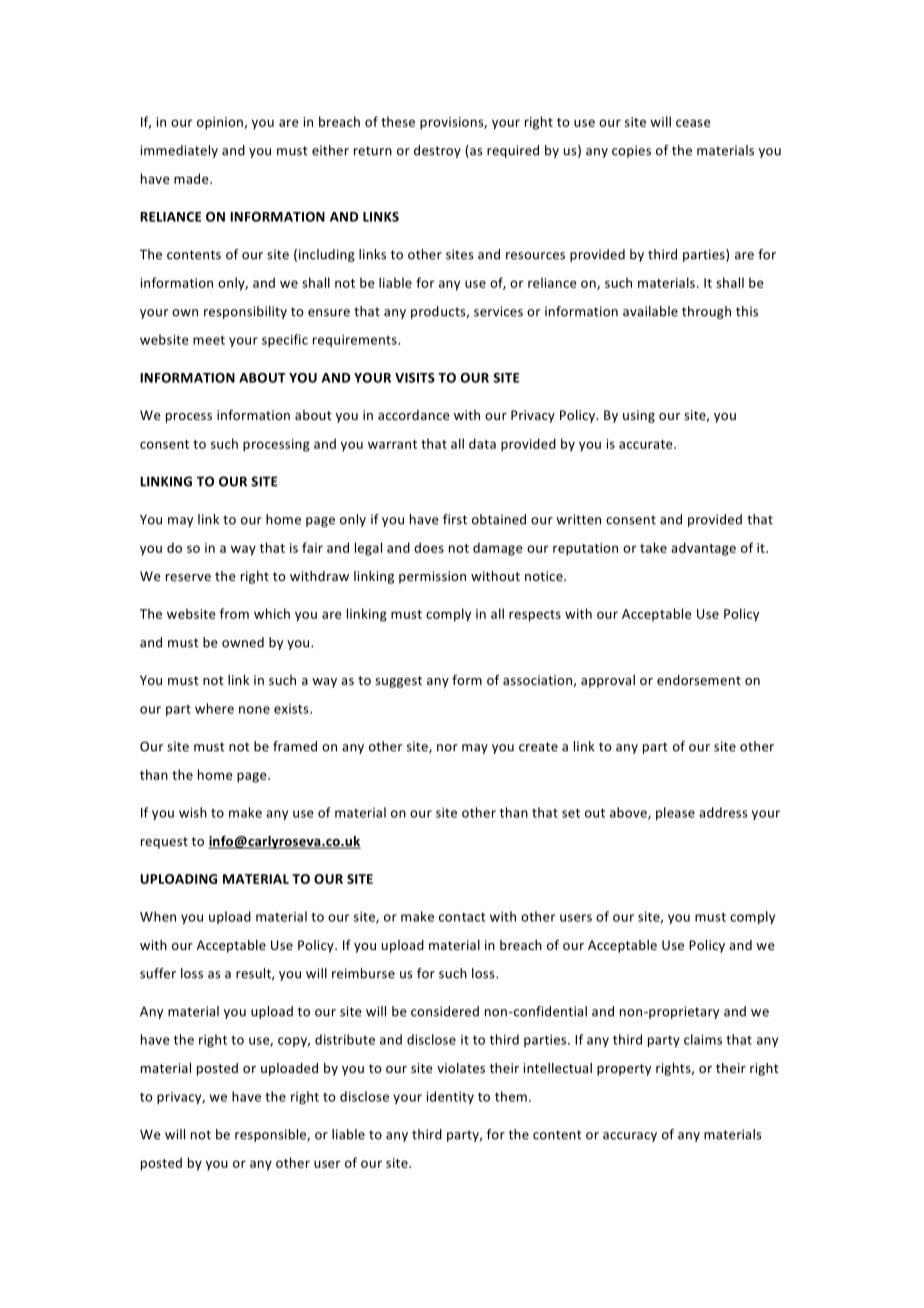 This screenshot has width=924, height=1308. I want to click on copy, so click(294, 1042).
